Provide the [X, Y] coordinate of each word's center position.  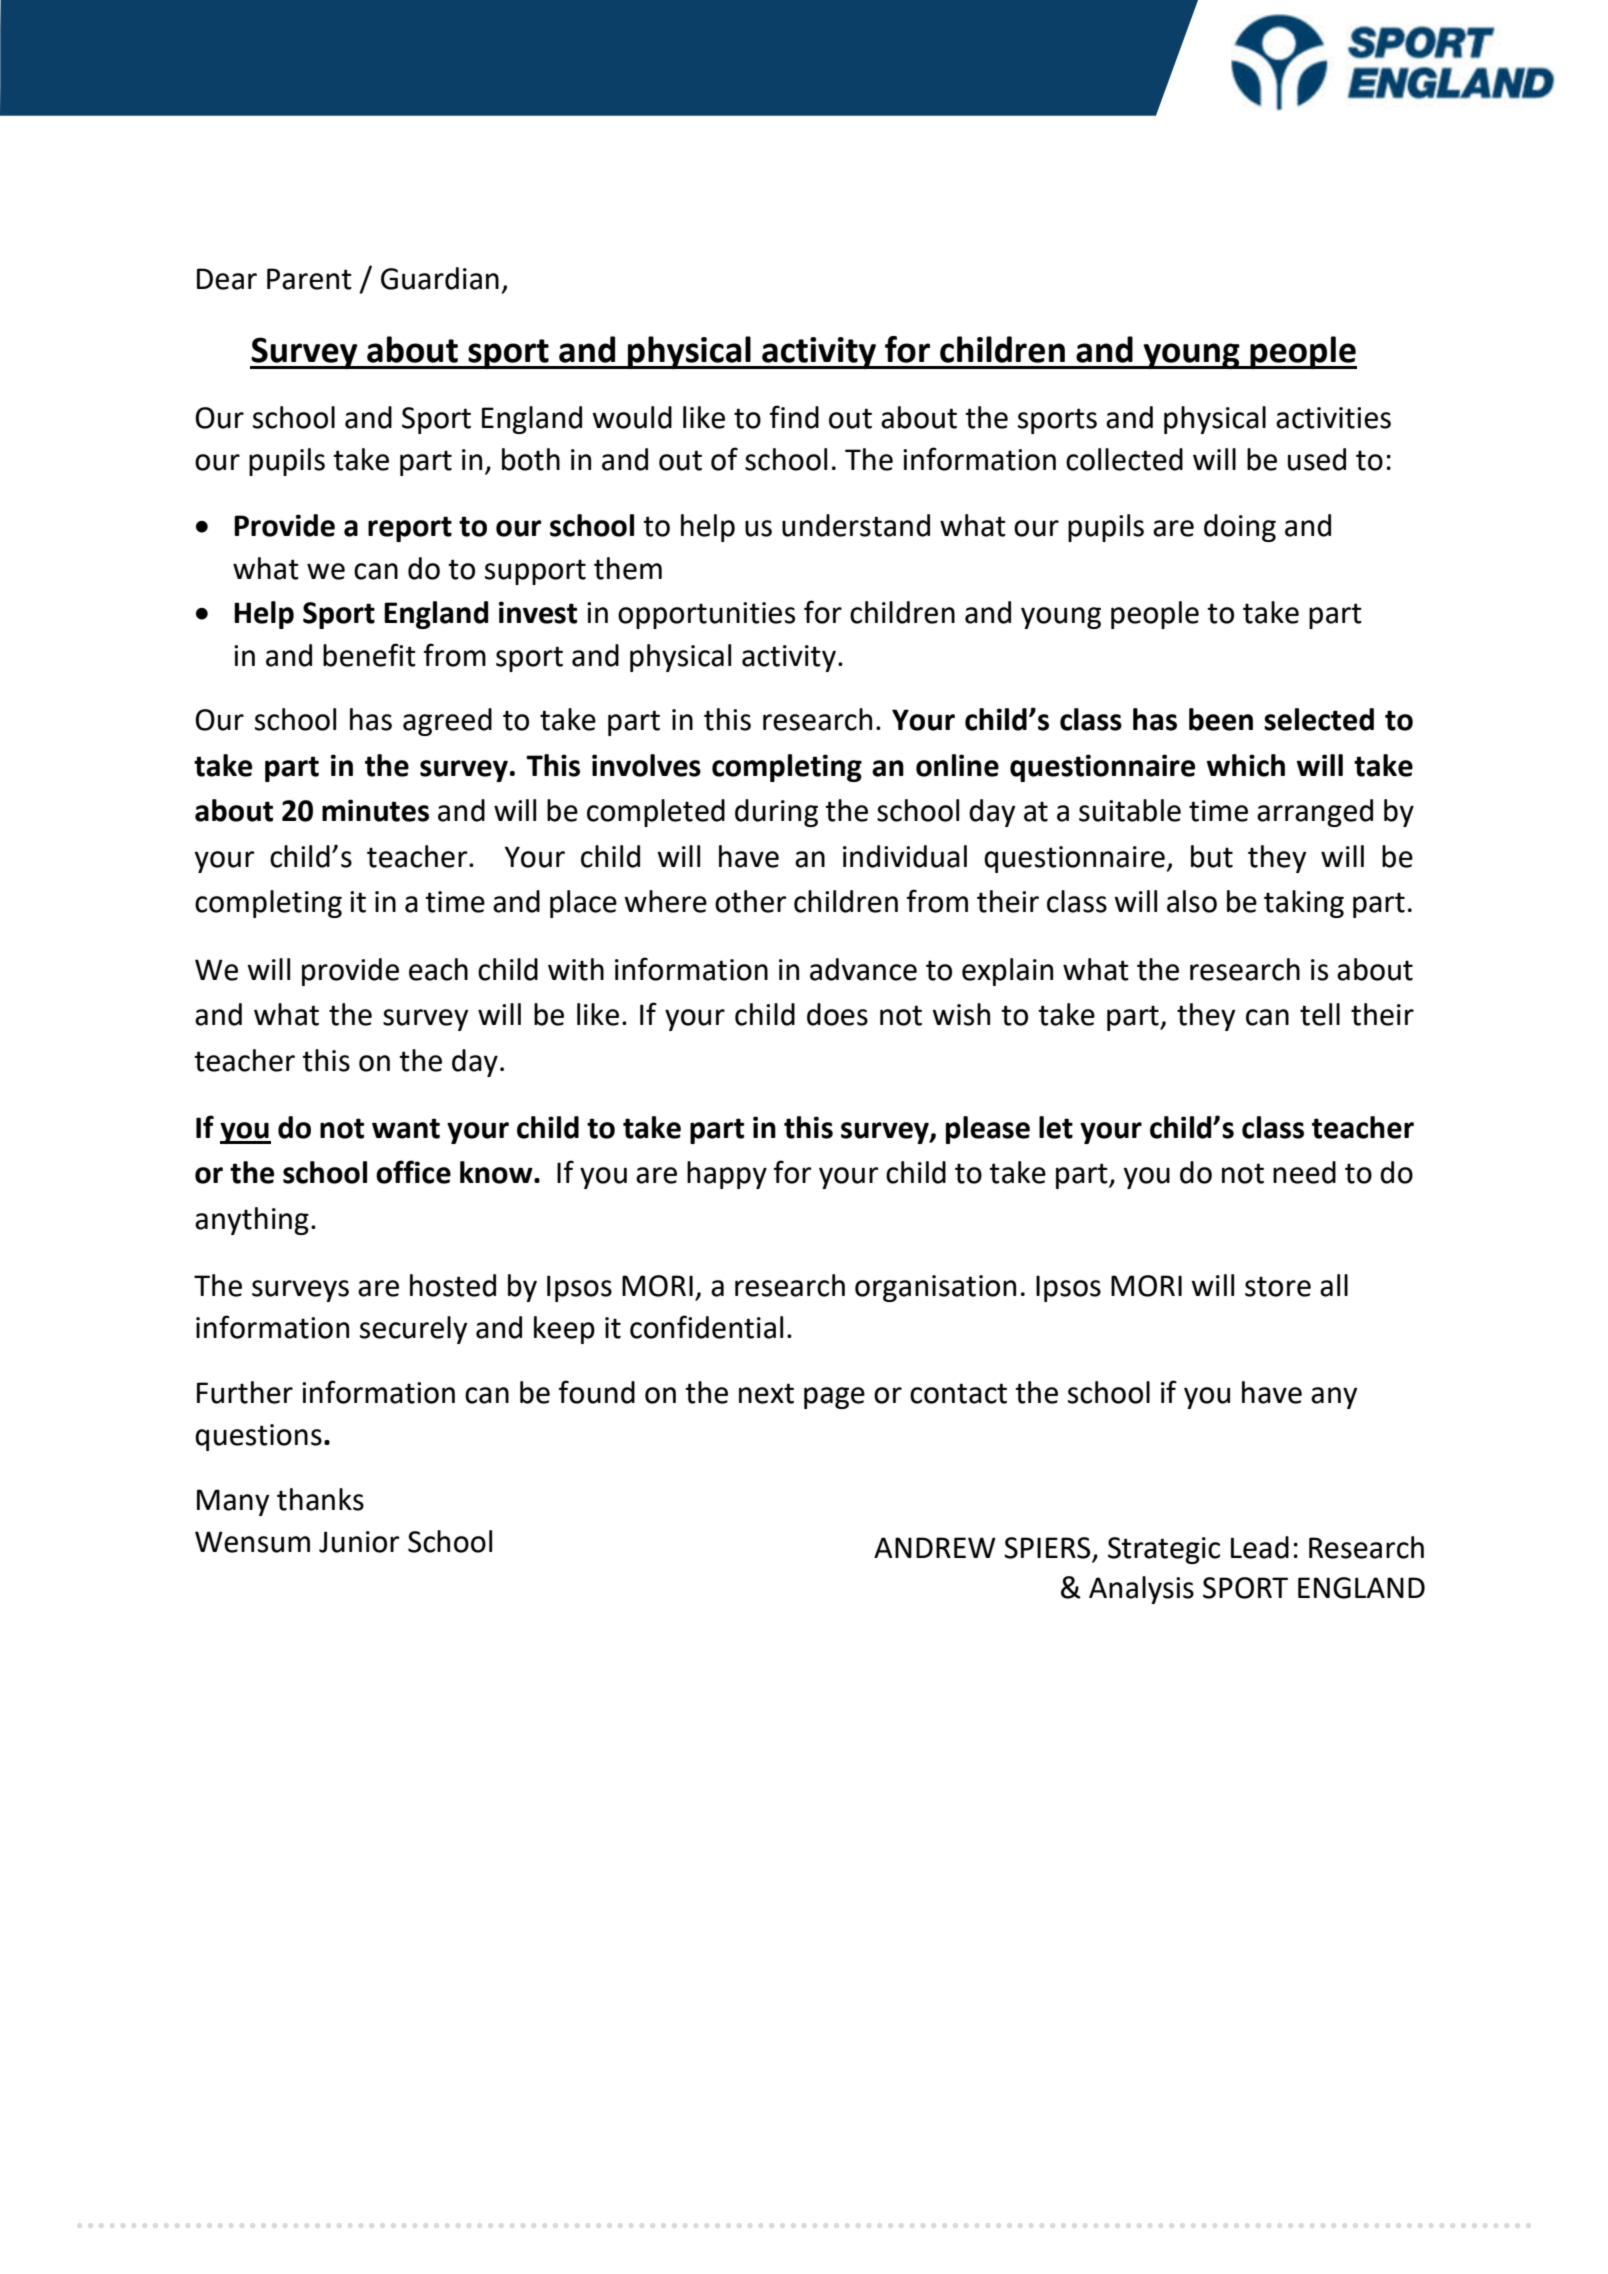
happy [727, 1175]
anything [252, 1221]
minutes [375, 810]
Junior [359, 1542]
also [1192, 901]
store [1278, 1286]
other [751, 901]
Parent [309, 279]
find [794, 417]
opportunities [706, 615]
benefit [369, 655]
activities [1333, 418]
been [1221, 719]
